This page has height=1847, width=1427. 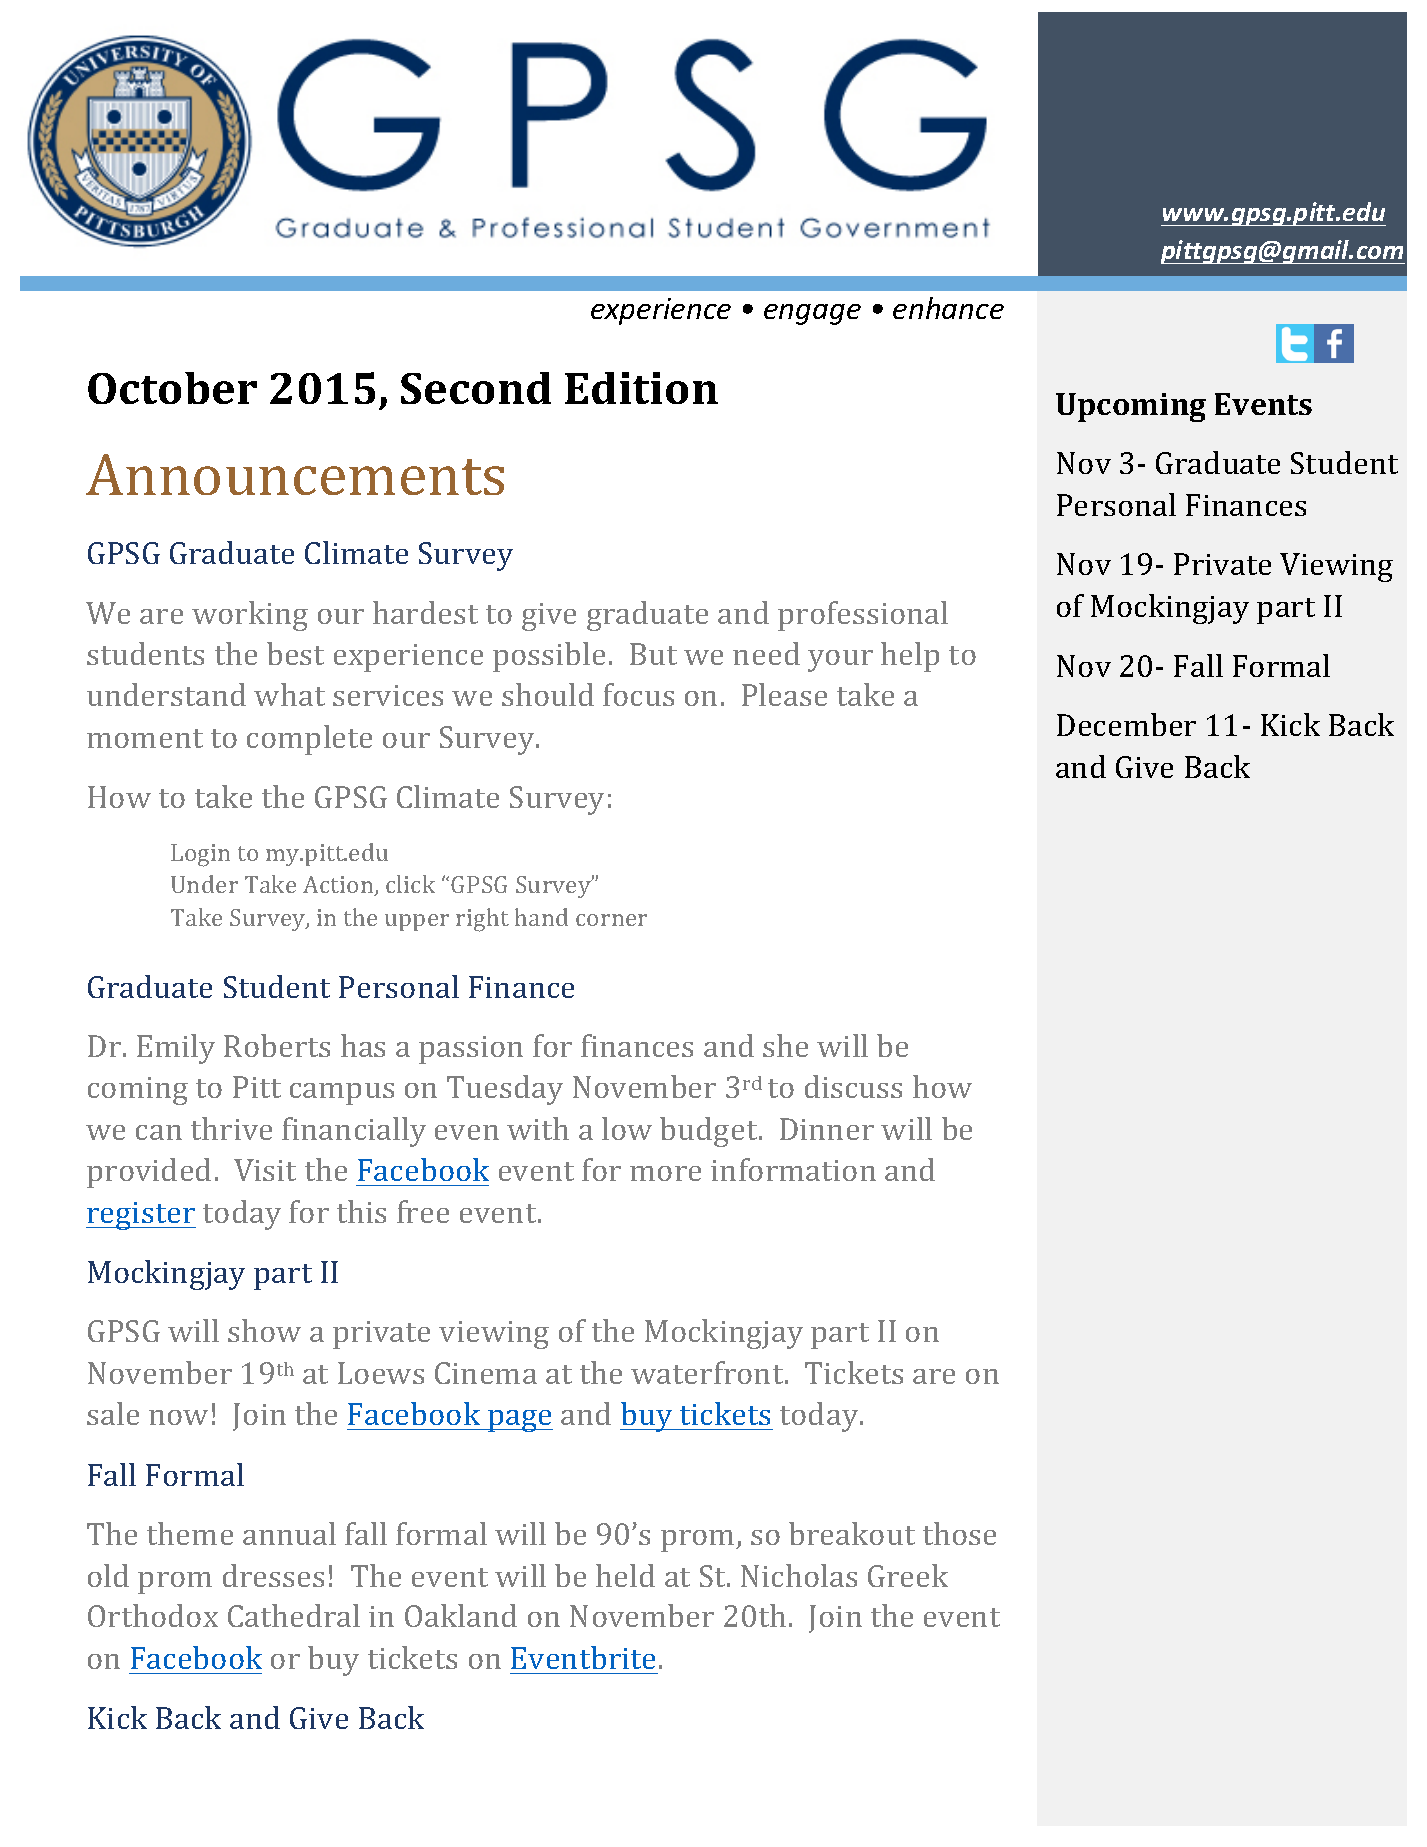 What do you see at coordinates (273, 1575) in the page?
I see `dresses` at bounding box center [273, 1575].
